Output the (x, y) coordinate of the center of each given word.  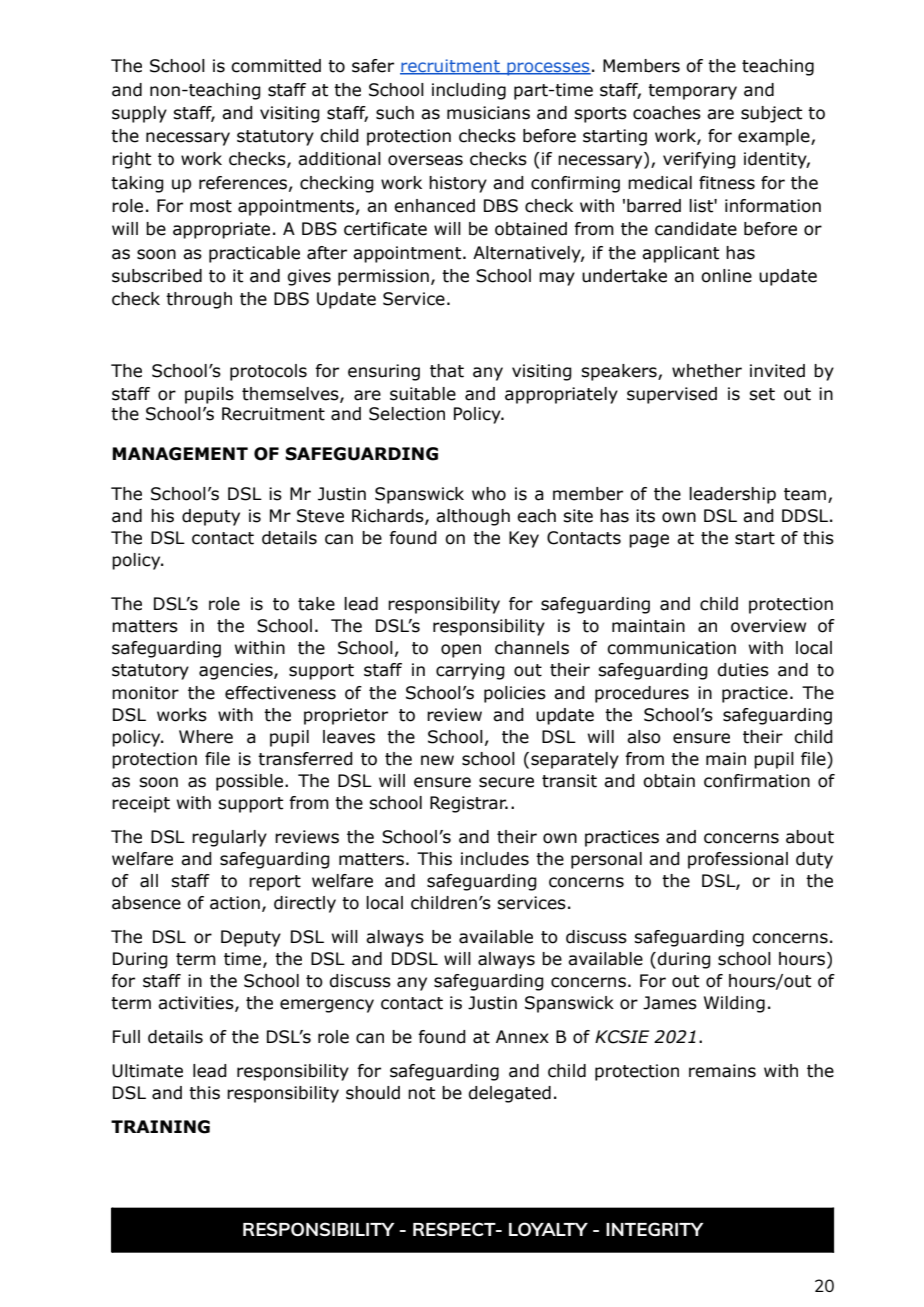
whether (707, 371)
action (235, 903)
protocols (268, 372)
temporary (692, 92)
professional (738, 860)
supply (139, 114)
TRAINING (160, 1127)
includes (495, 859)
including (469, 91)
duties (743, 670)
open (461, 651)
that (447, 371)
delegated (509, 1094)
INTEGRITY (654, 1229)
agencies (237, 671)
